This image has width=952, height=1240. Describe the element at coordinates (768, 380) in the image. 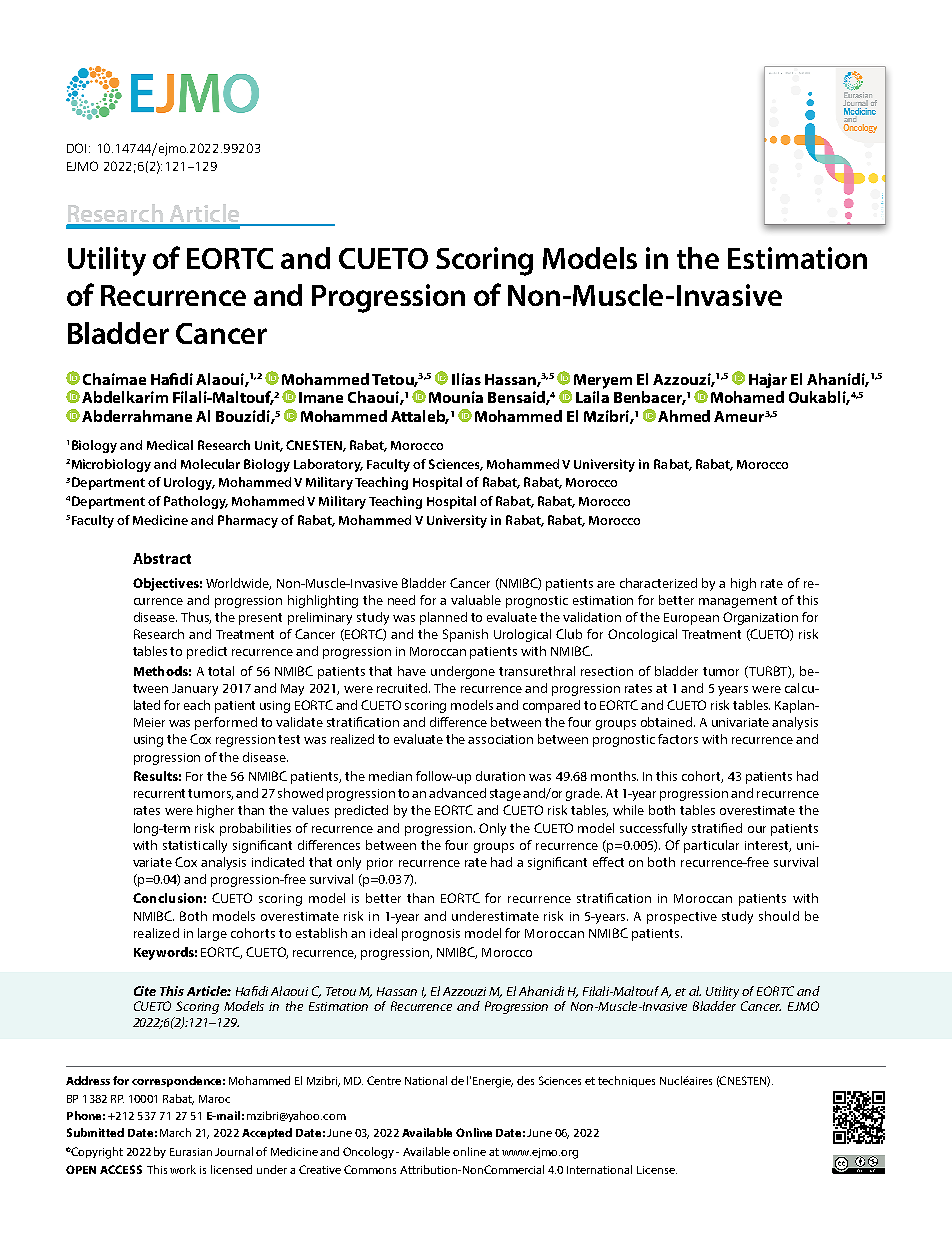

I see `Hajar` at that location.
